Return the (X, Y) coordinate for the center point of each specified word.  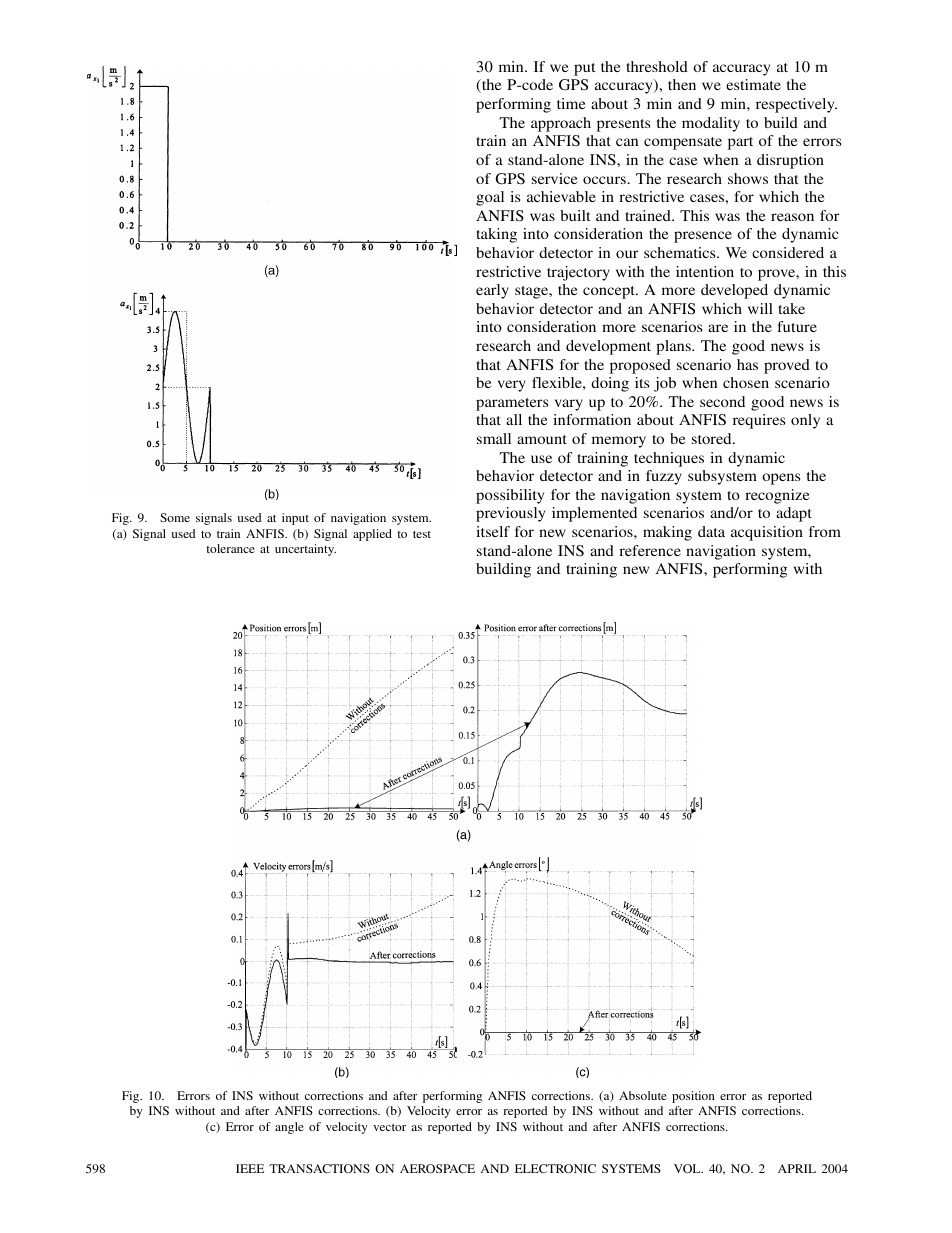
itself (493, 531)
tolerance (230, 548)
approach (561, 124)
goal (490, 198)
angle (289, 1128)
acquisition (767, 533)
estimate (753, 84)
